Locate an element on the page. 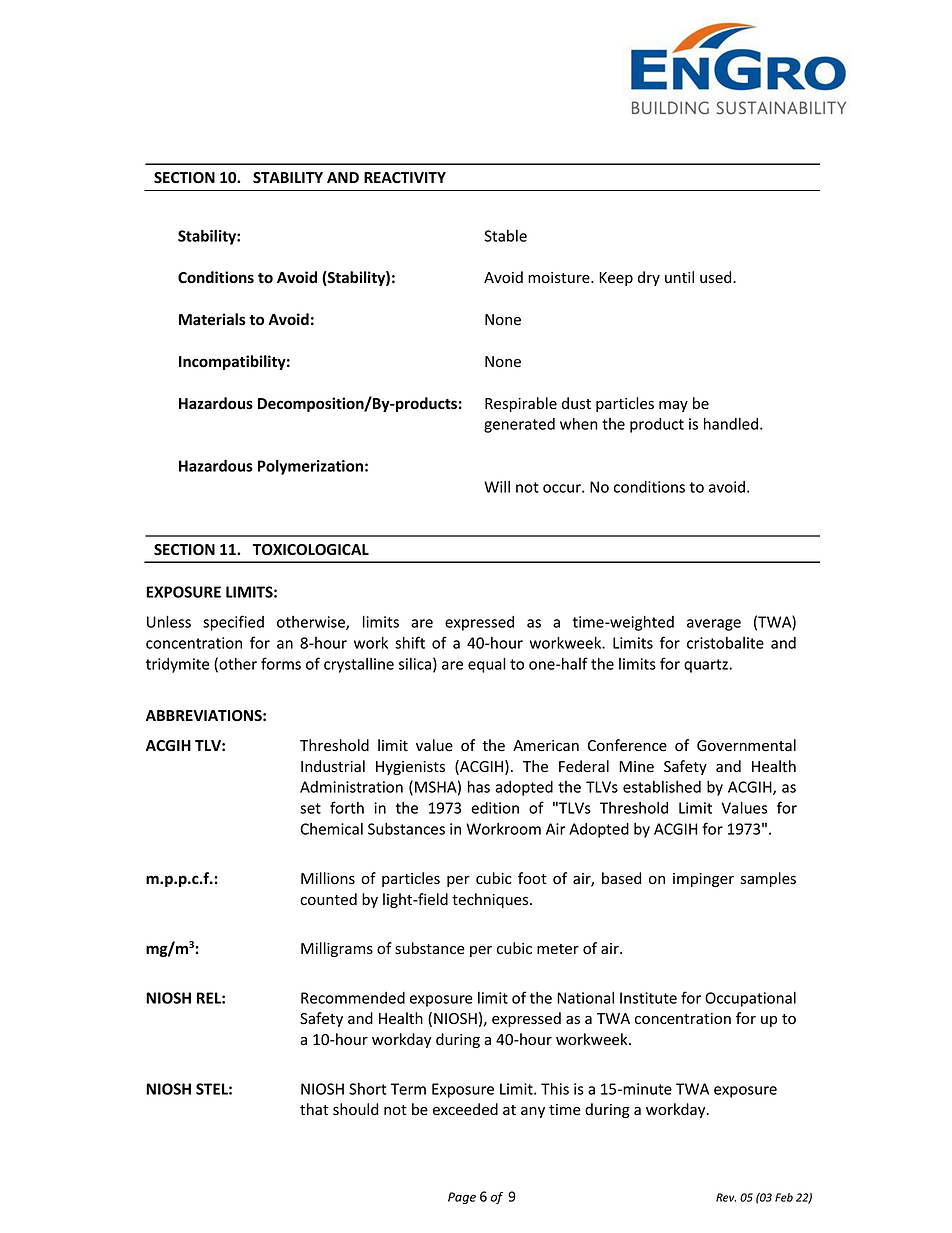 This document has width=952, height=1233. edition is located at coordinates (495, 808).
